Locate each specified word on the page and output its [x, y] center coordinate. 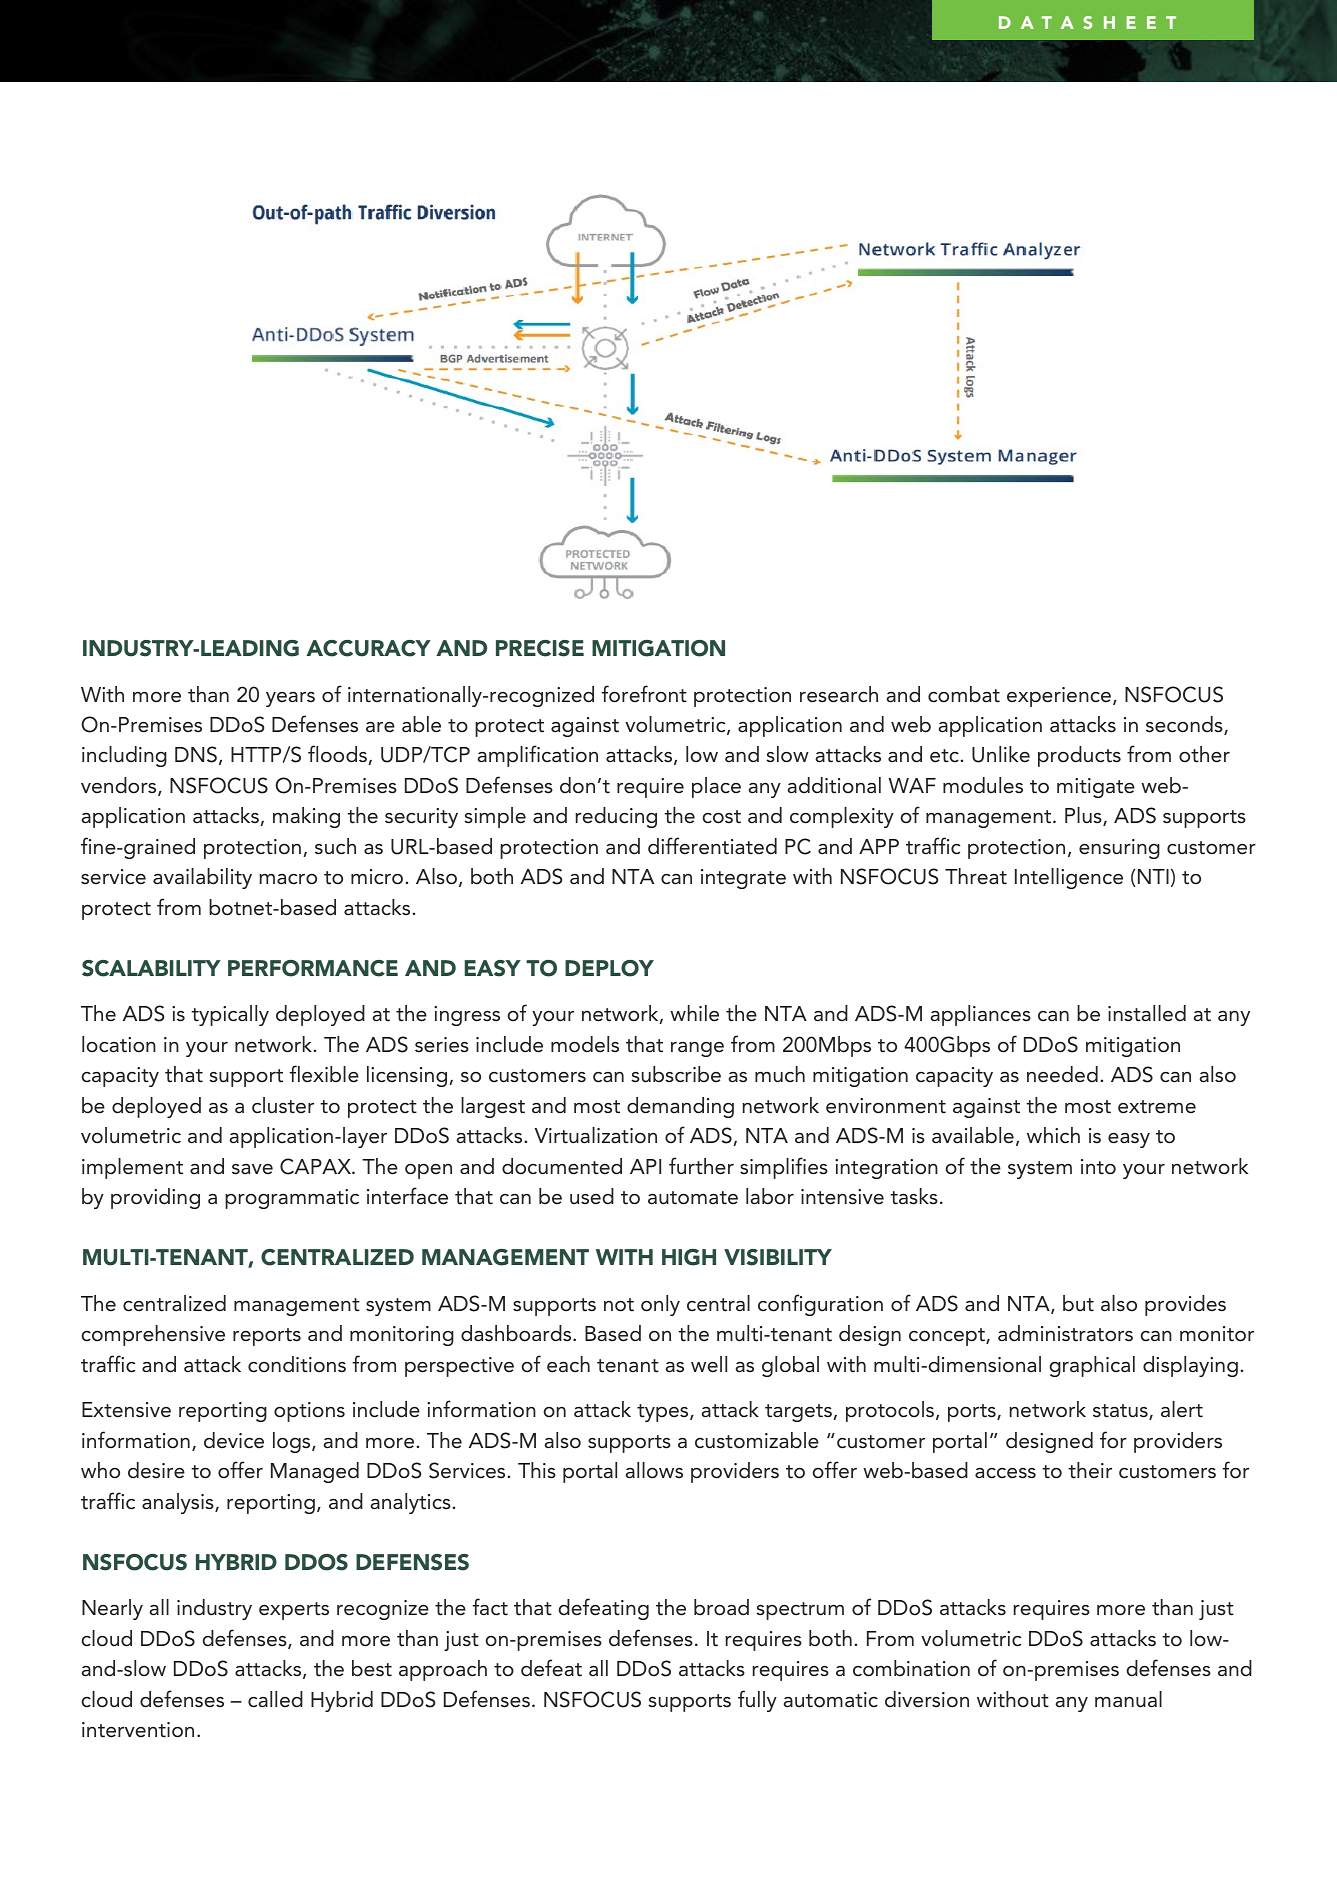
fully [757, 1701]
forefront [644, 694]
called [275, 1699]
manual [1128, 1699]
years [290, 699]
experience [1059, 697]
